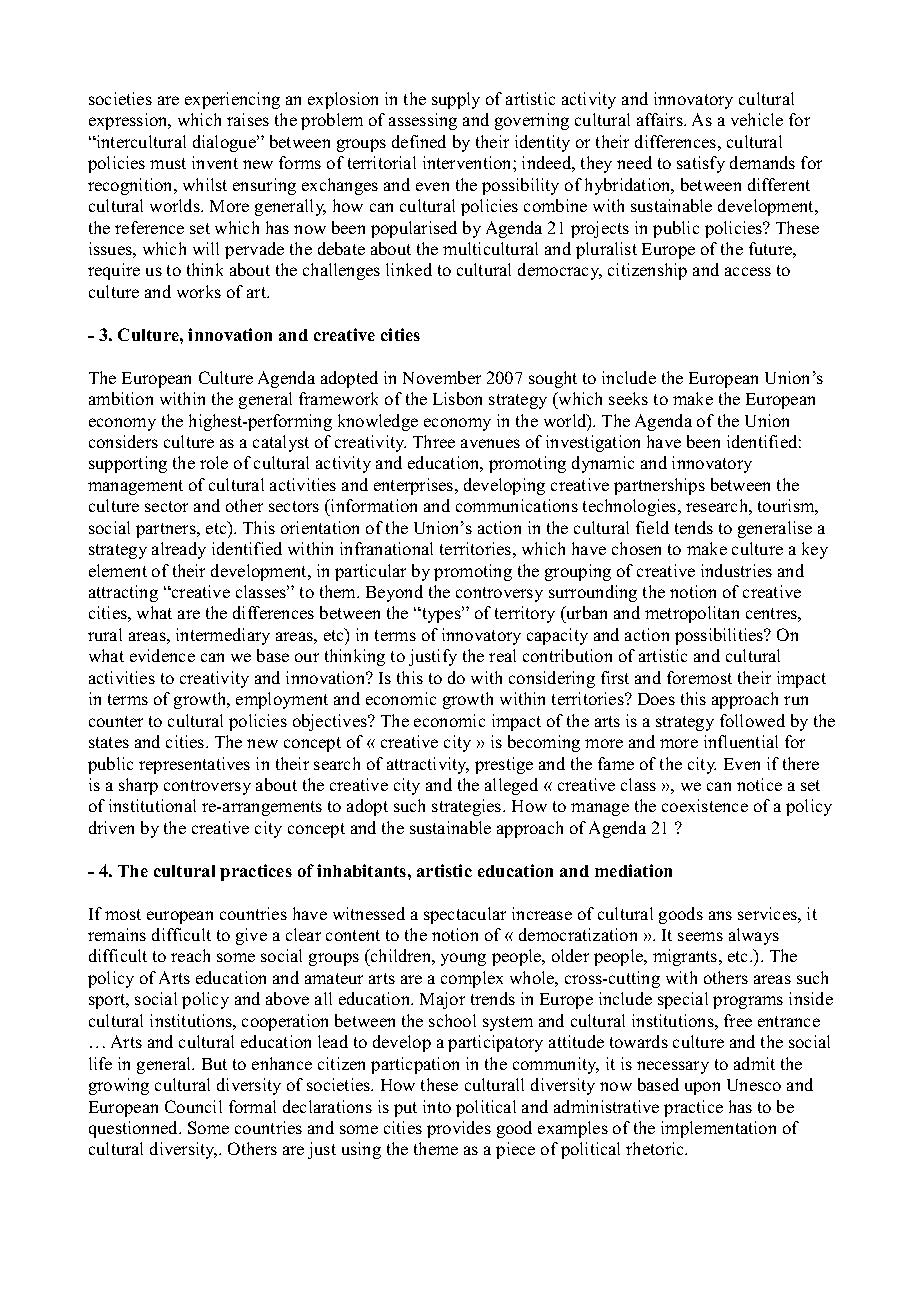 This screenshot has width=924, height=1308. I want to click on Three, so click(434, 441).
